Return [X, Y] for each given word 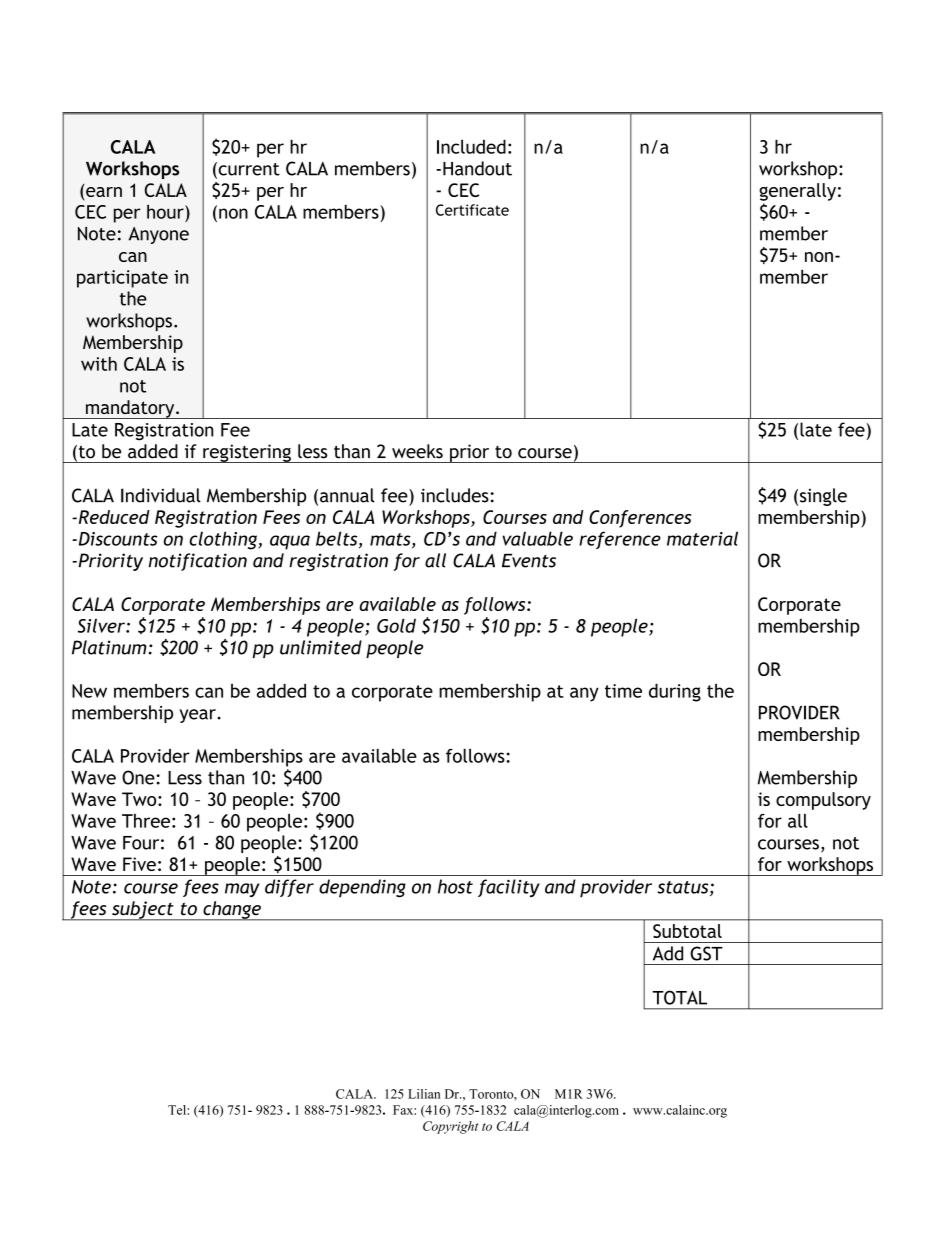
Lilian [424, 1094]
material [702, 538]
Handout [477, 168]
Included [471, 146]
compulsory [823, 801]
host [455, 886]
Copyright [450, 1127]
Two [140, 799]
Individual [161, 495]
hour [166, 211]
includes [455, 495]
